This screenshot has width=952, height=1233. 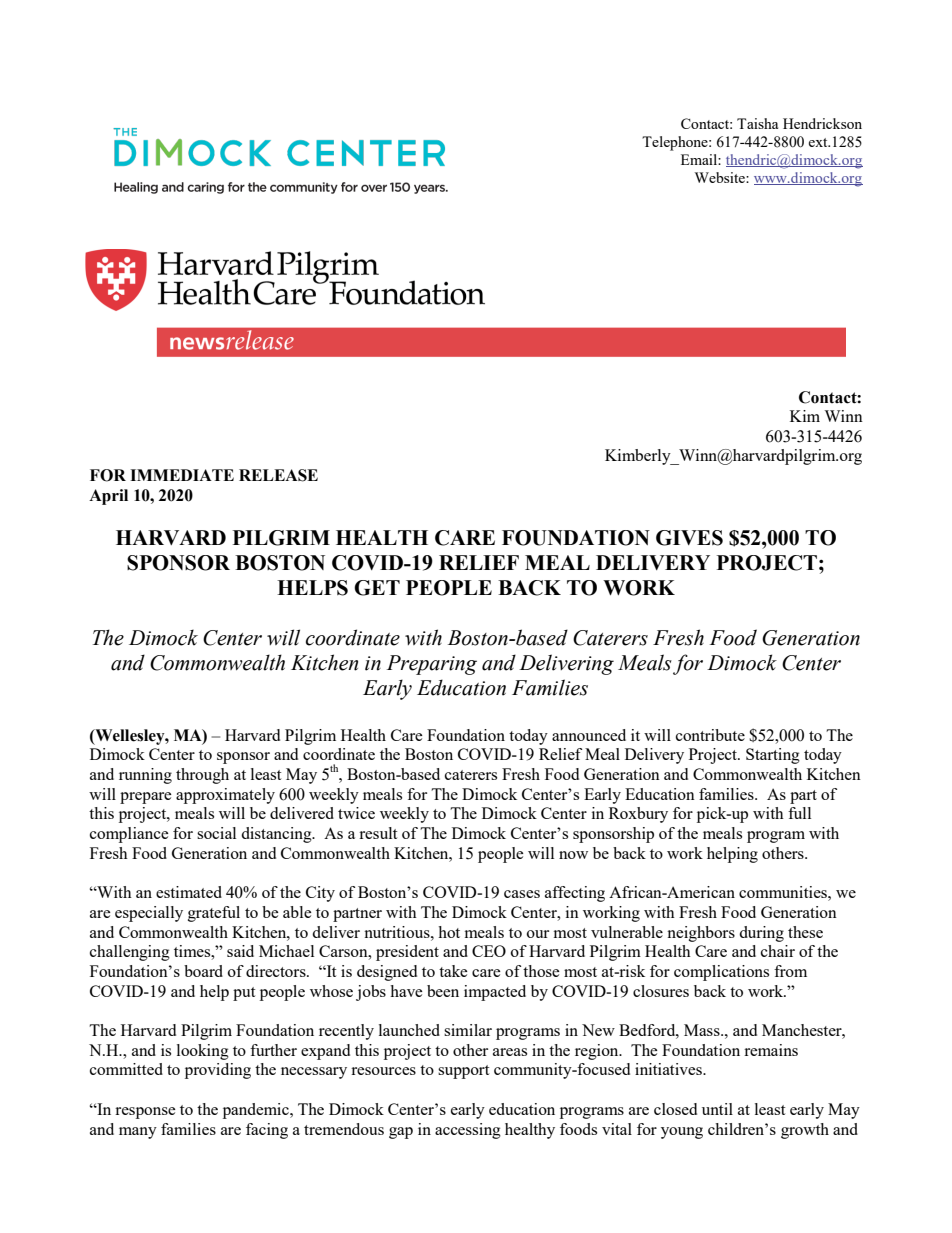 I want to click on Website, so click(x=721, y=177).
